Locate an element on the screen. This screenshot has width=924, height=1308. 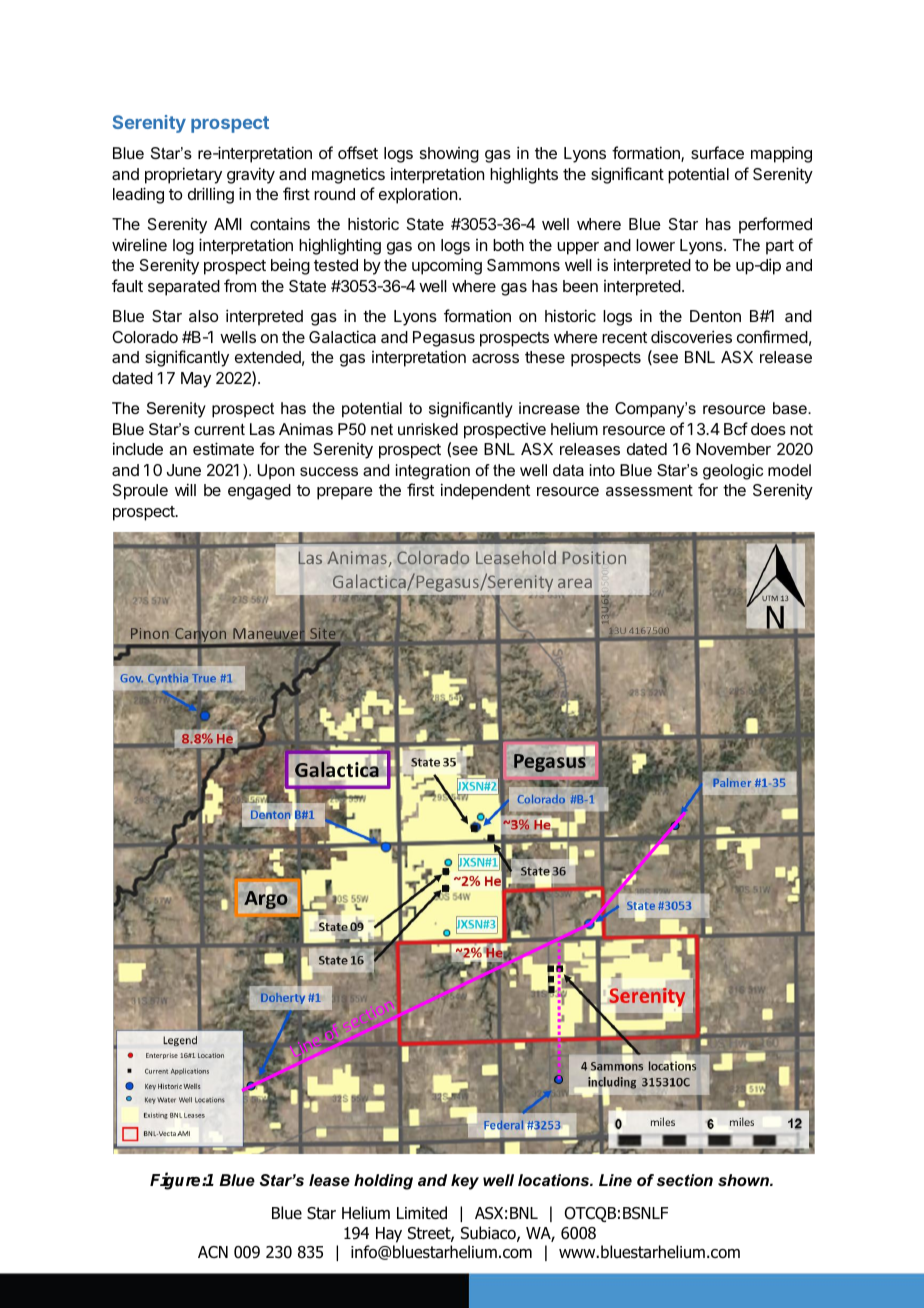
independent is located at coordinates (485, 491).
